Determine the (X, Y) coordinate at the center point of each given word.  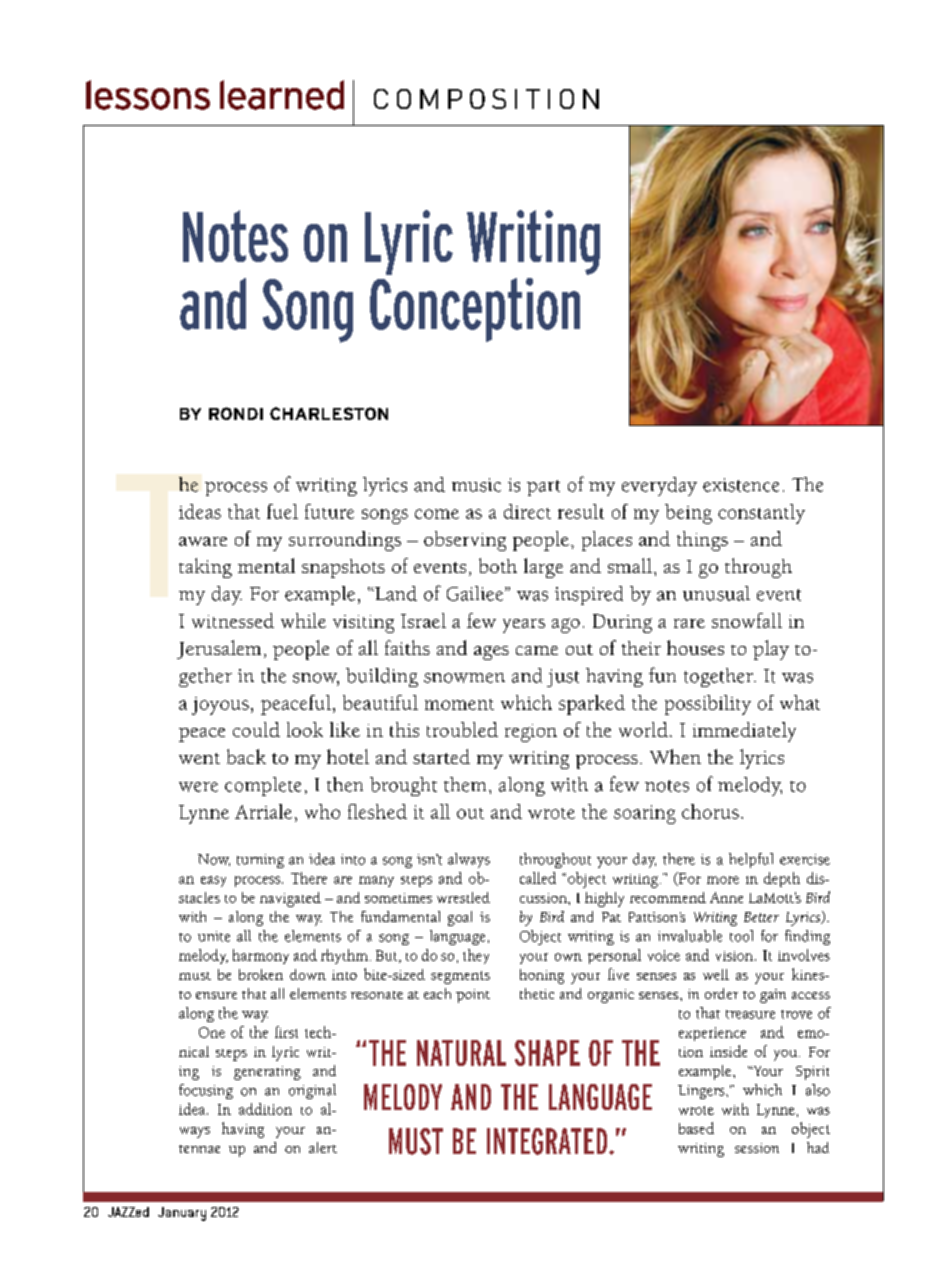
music (476, 485)
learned (282, 95)
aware (203, 541)
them (465, 784)
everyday (659, 486)
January (182, 1214)
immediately (744, 732)
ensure (216, 995)
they (476, 956)
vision (734, 956)
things (702, 541)
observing (465, 541)
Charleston (329, 413)
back (246, 756)
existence (741, 485)
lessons (148, 95)
